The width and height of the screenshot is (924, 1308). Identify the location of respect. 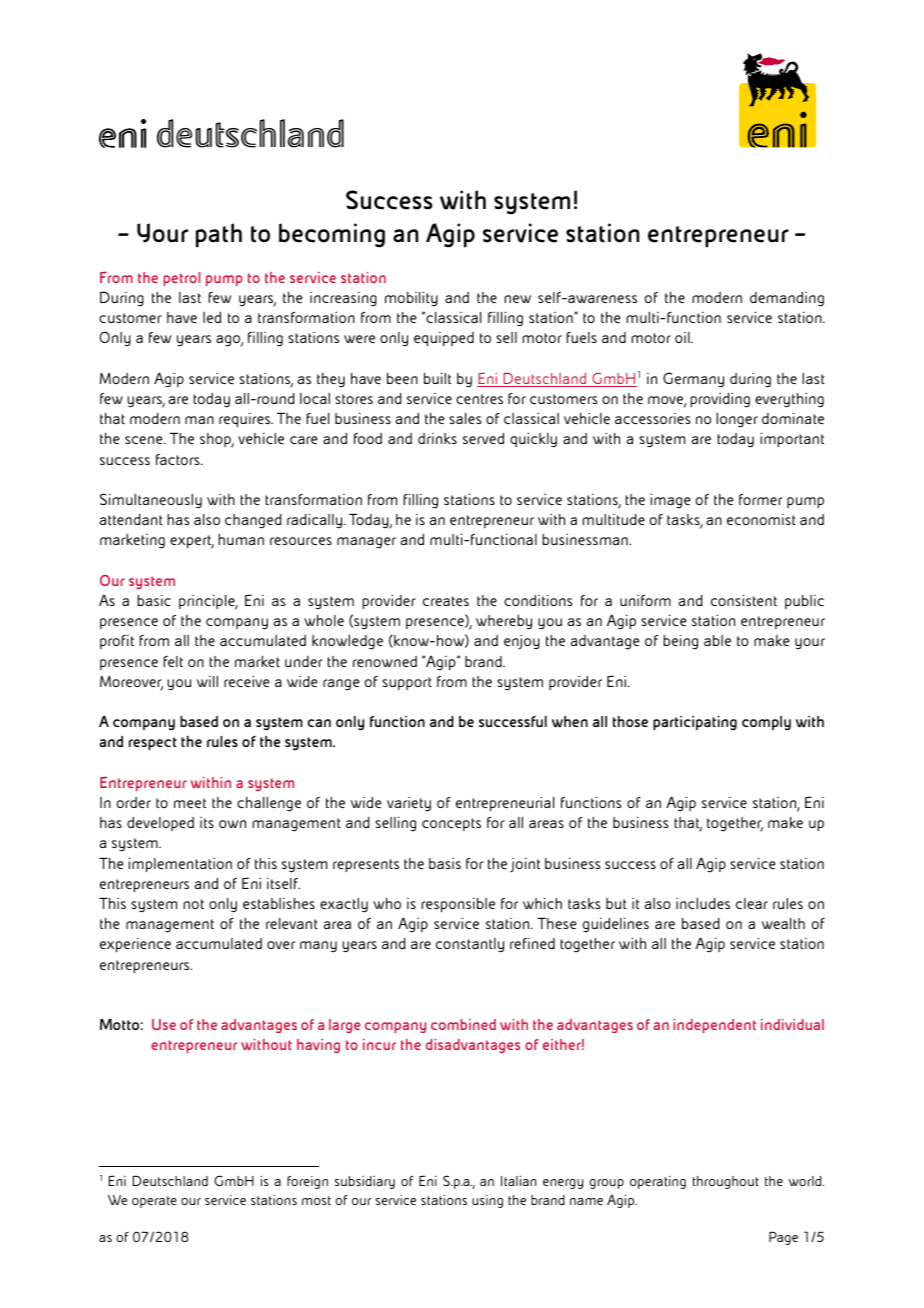
(153, 743).
